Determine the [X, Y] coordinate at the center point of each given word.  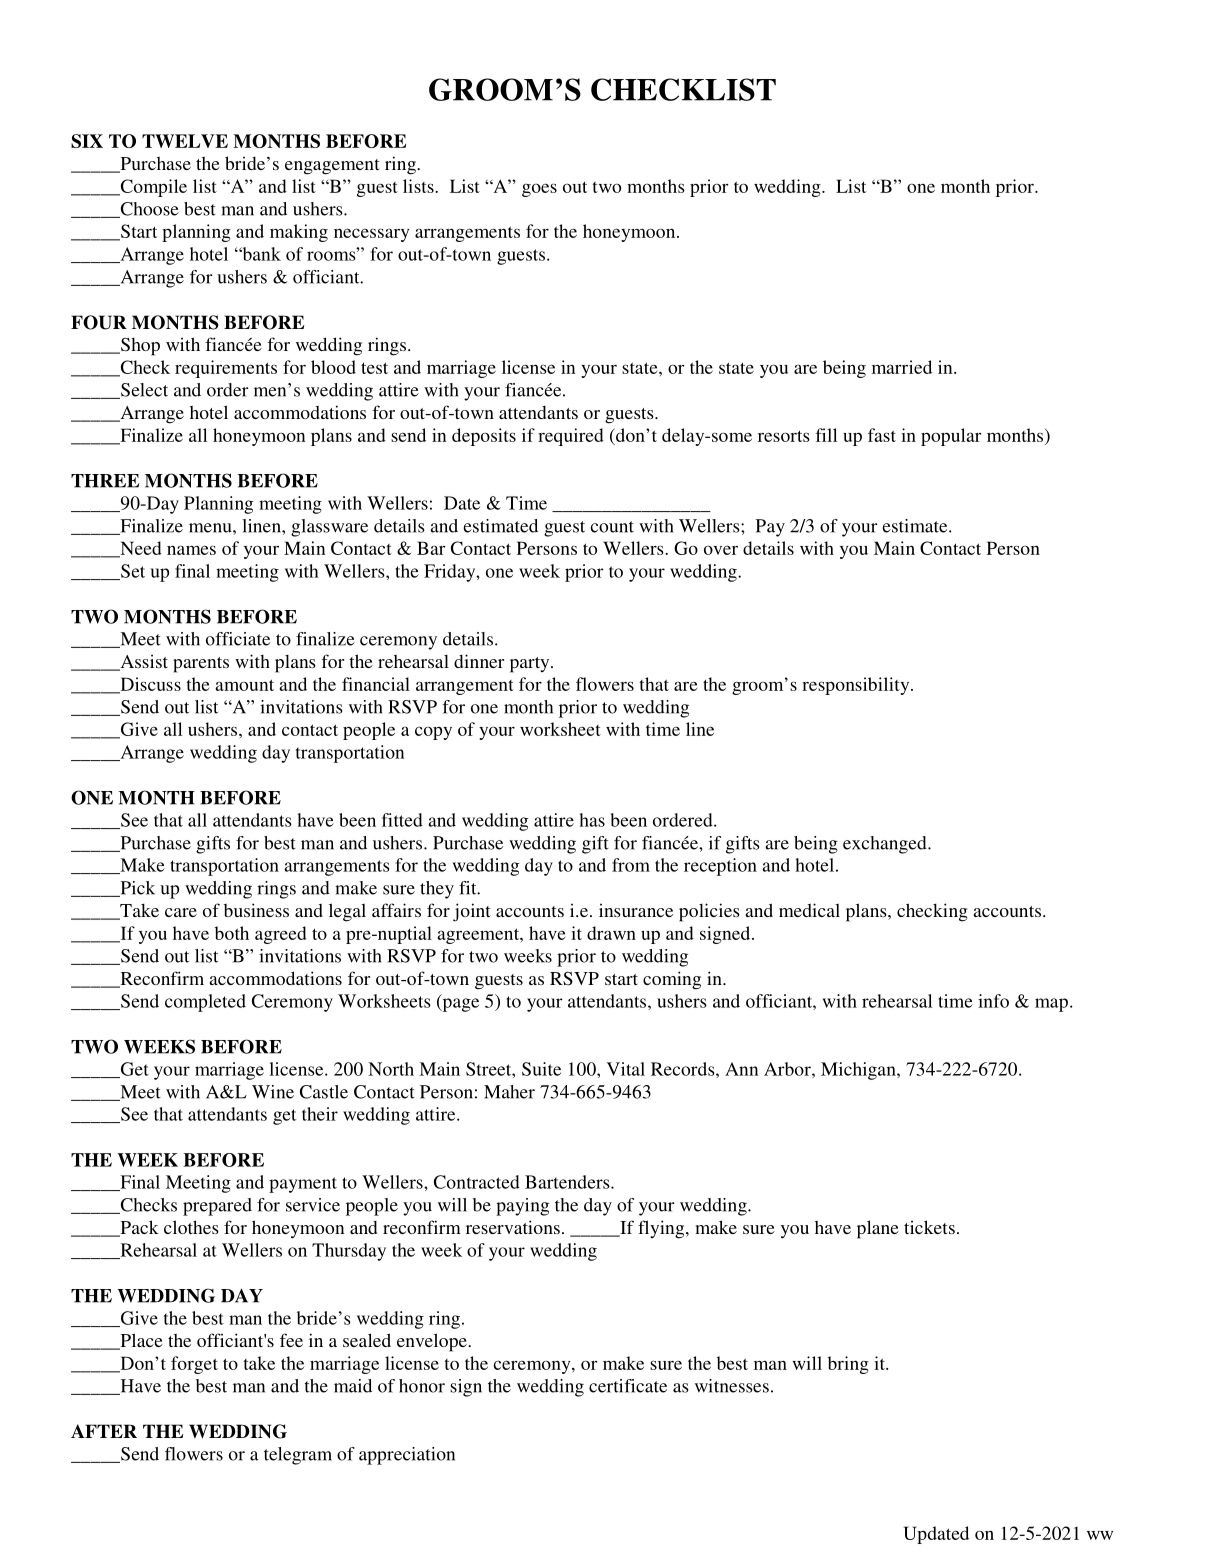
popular [951, 437]
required [571, 437]
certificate [628, 1386]
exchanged [886, 845]
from [631, 865]
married [902, 367]
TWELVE [185, 141]
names [191, 550]
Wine [273, 1092]
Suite [541, 1069]
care [181, 912]
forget [194, 1365]
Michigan [859, 1071]
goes [539, 190]
